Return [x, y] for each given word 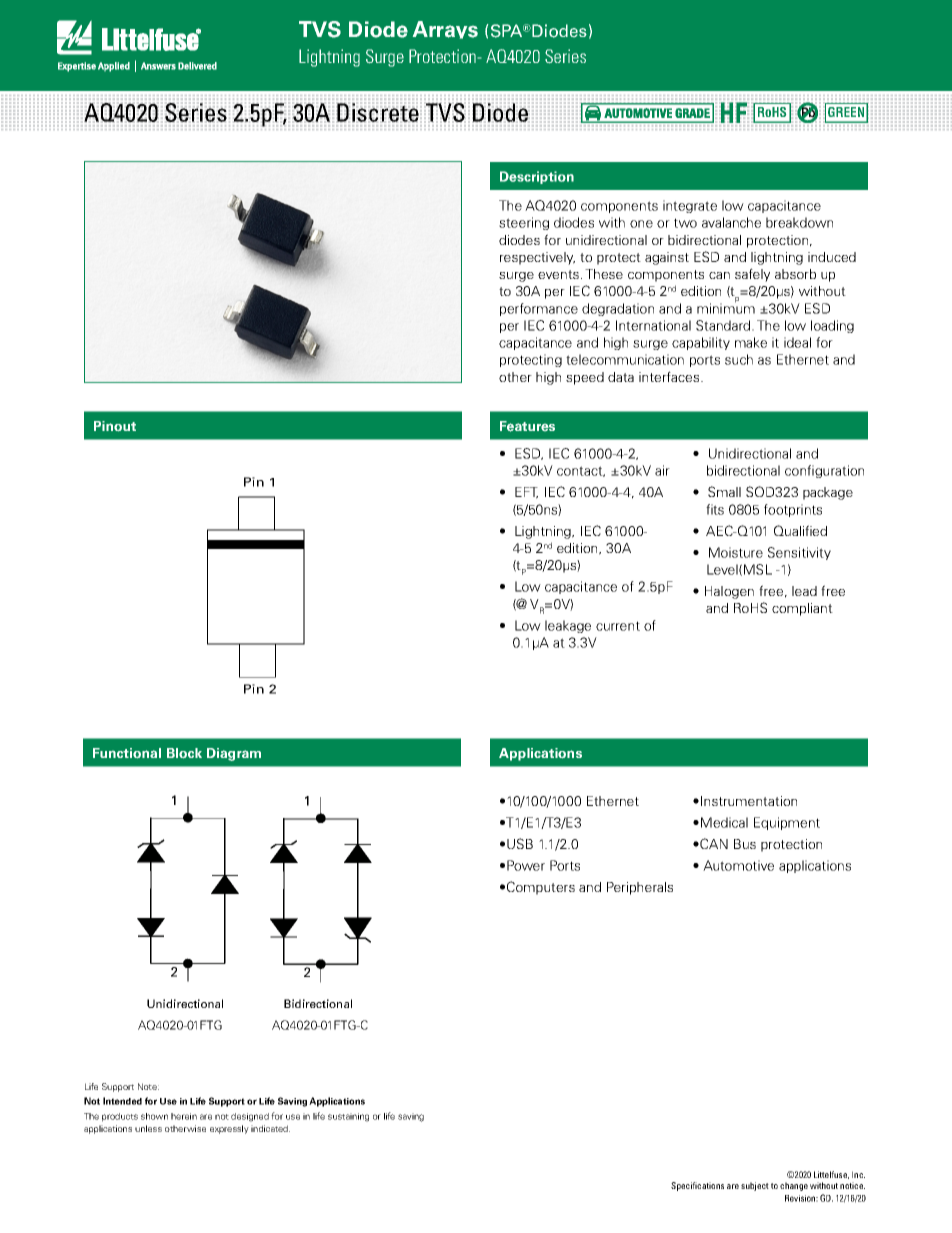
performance [539, 309]
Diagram [234, 754]
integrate [690, 206]
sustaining [348, 1117]
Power [526, 865]
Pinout [115, 426]
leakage [568, 626]
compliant [802, 609]
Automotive [738, 865]
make [751, 342]
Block [184, 753]
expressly [229, 1129]
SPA [508, 31]
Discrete [378, 112]
